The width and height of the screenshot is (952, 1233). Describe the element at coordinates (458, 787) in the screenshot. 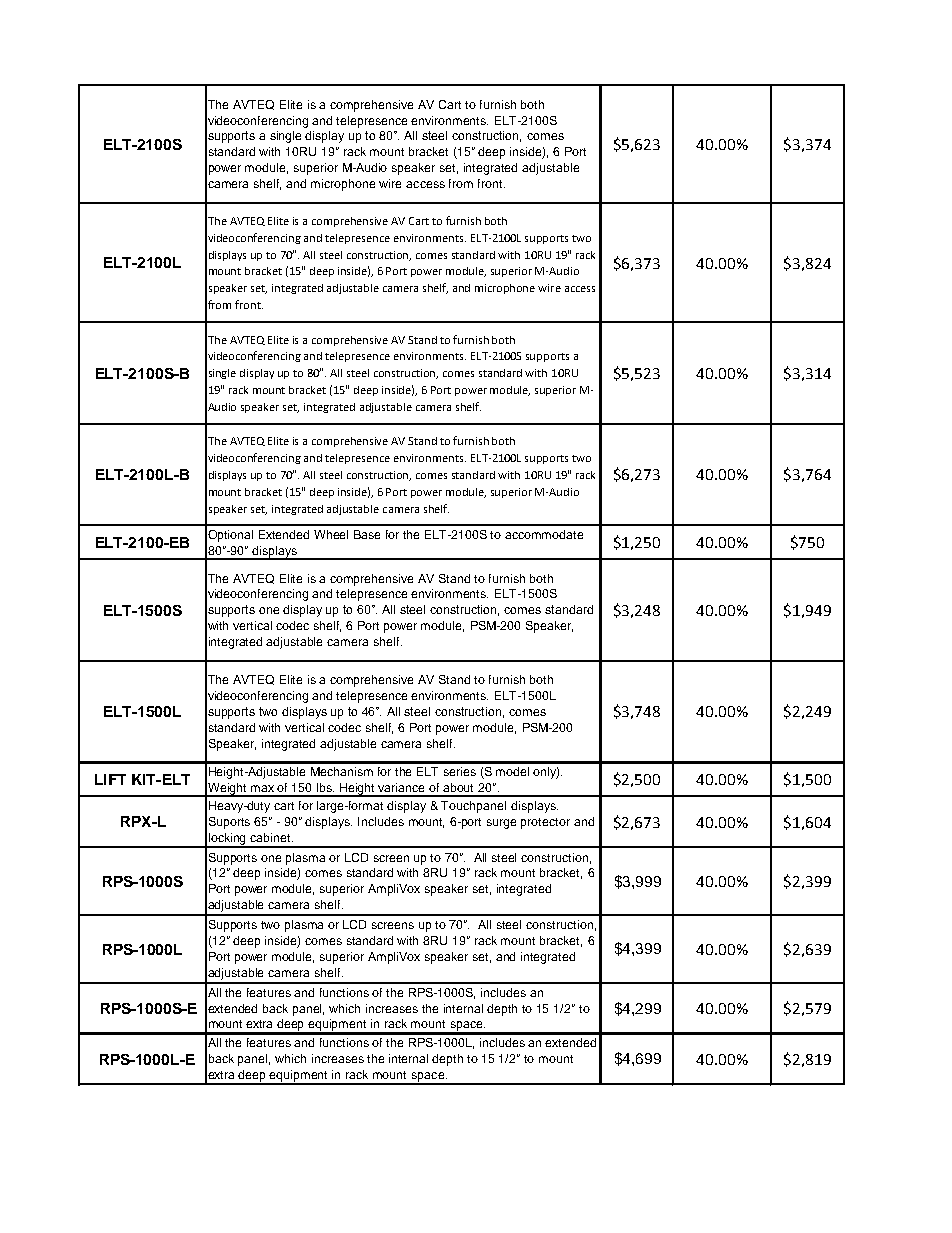

I see `about` at that location.
